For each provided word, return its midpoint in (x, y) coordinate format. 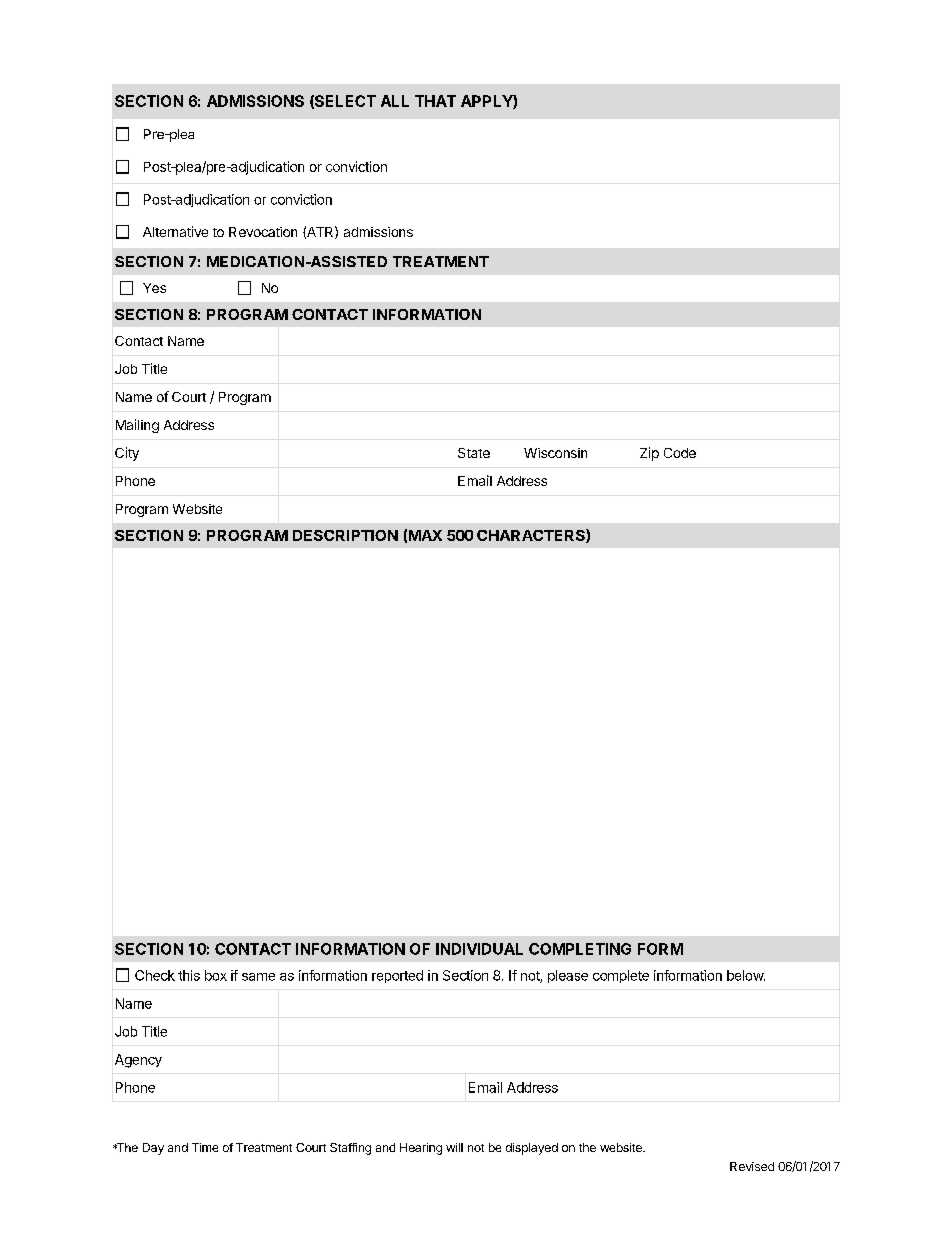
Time (205, 1147)
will (454, 1147)
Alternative (175, 231)
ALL (395, 101)
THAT (435, 101)
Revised (752, 1166)
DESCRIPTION (345, 535)
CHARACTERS (532, 536)
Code (680, 453)
